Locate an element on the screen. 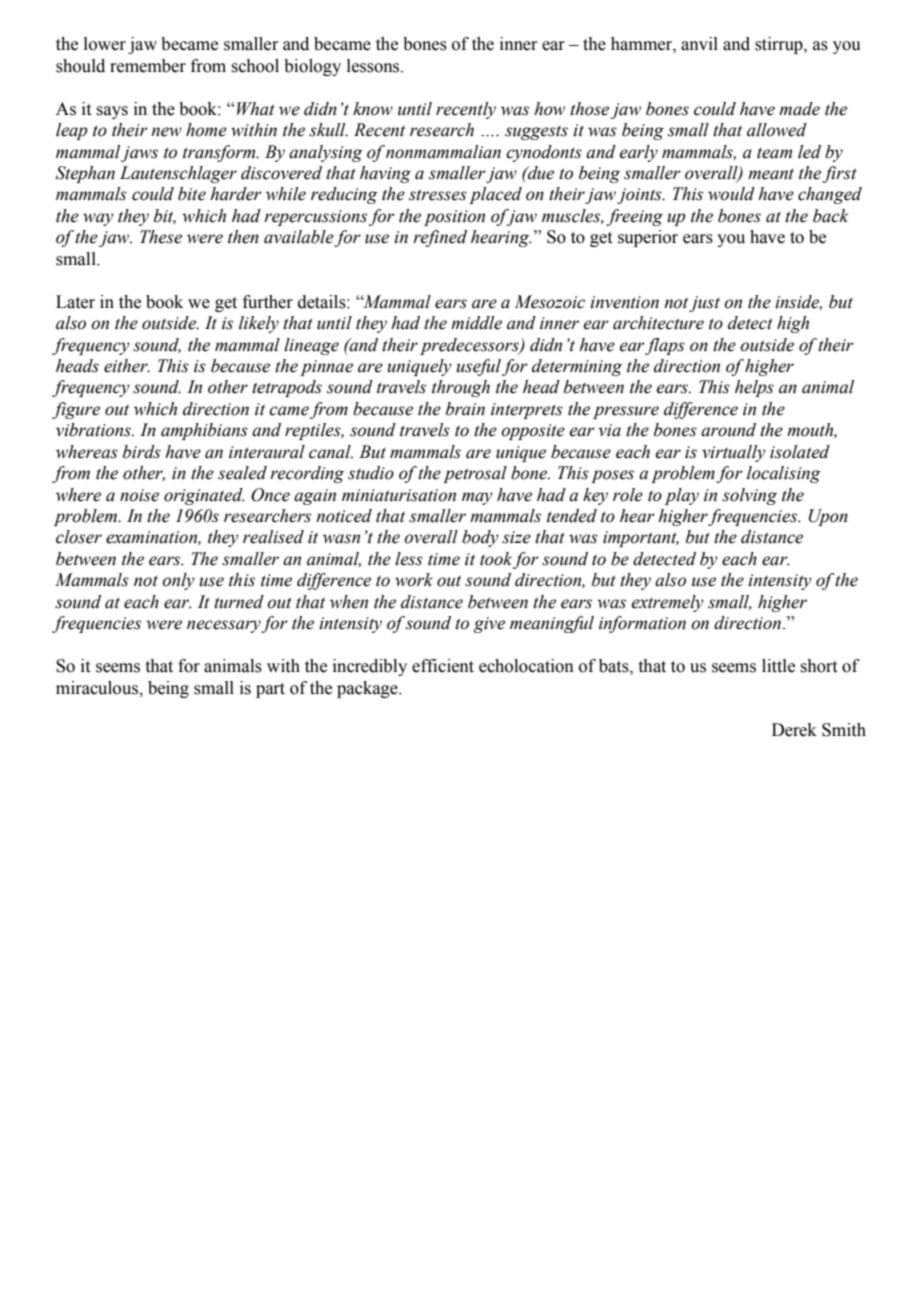 The height and width of the screenshot is (1308, 924). body is located at coordinates (480, 538).
